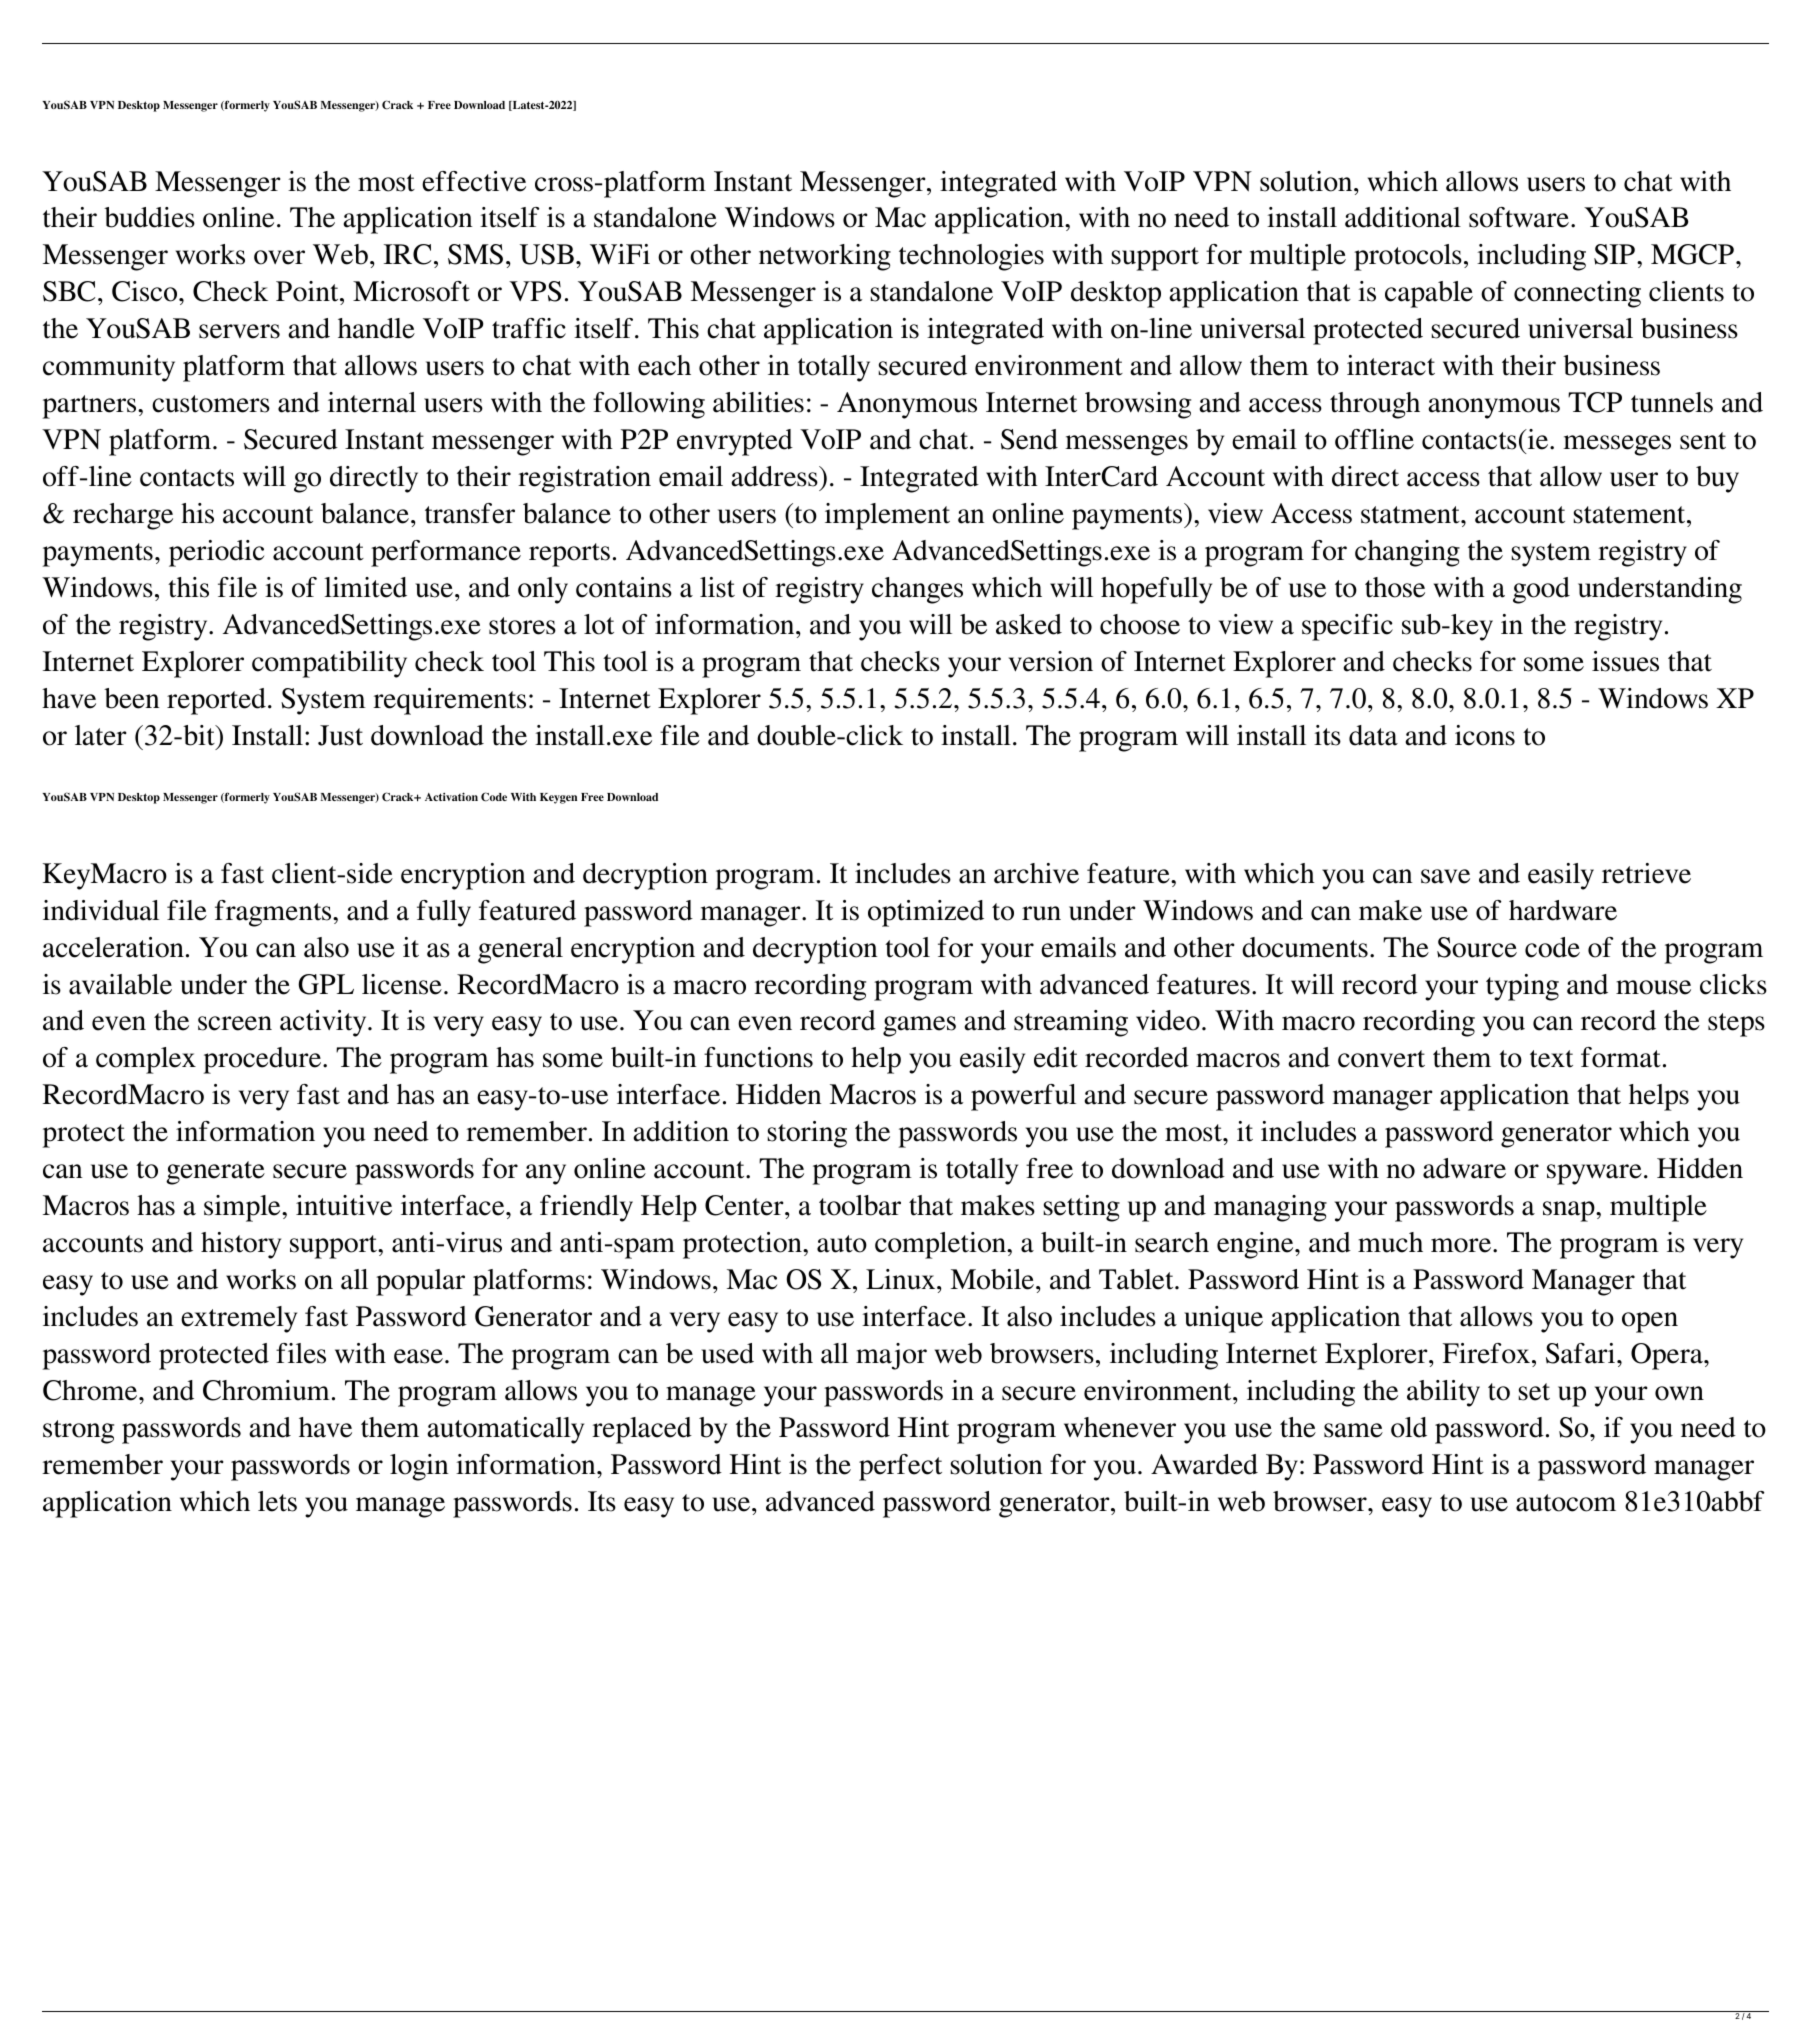  What do you see at coordinates (1445, 876) in the screenshot?
I see `save` at bounding box center [1445, 876].
